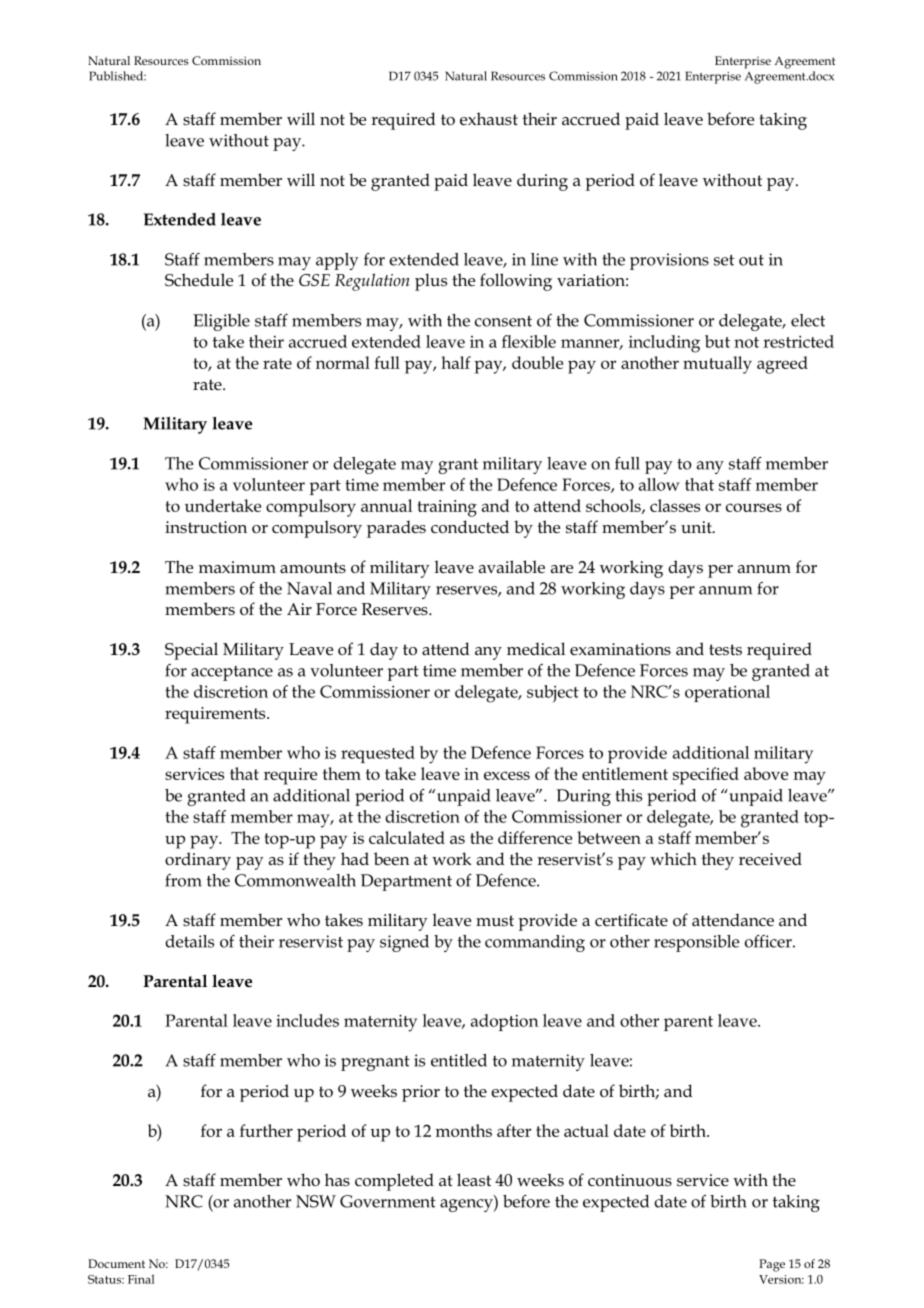  What do you see at coordinates (191, 651) in the image?
I see `Special` at bounding box center [191, 651].
